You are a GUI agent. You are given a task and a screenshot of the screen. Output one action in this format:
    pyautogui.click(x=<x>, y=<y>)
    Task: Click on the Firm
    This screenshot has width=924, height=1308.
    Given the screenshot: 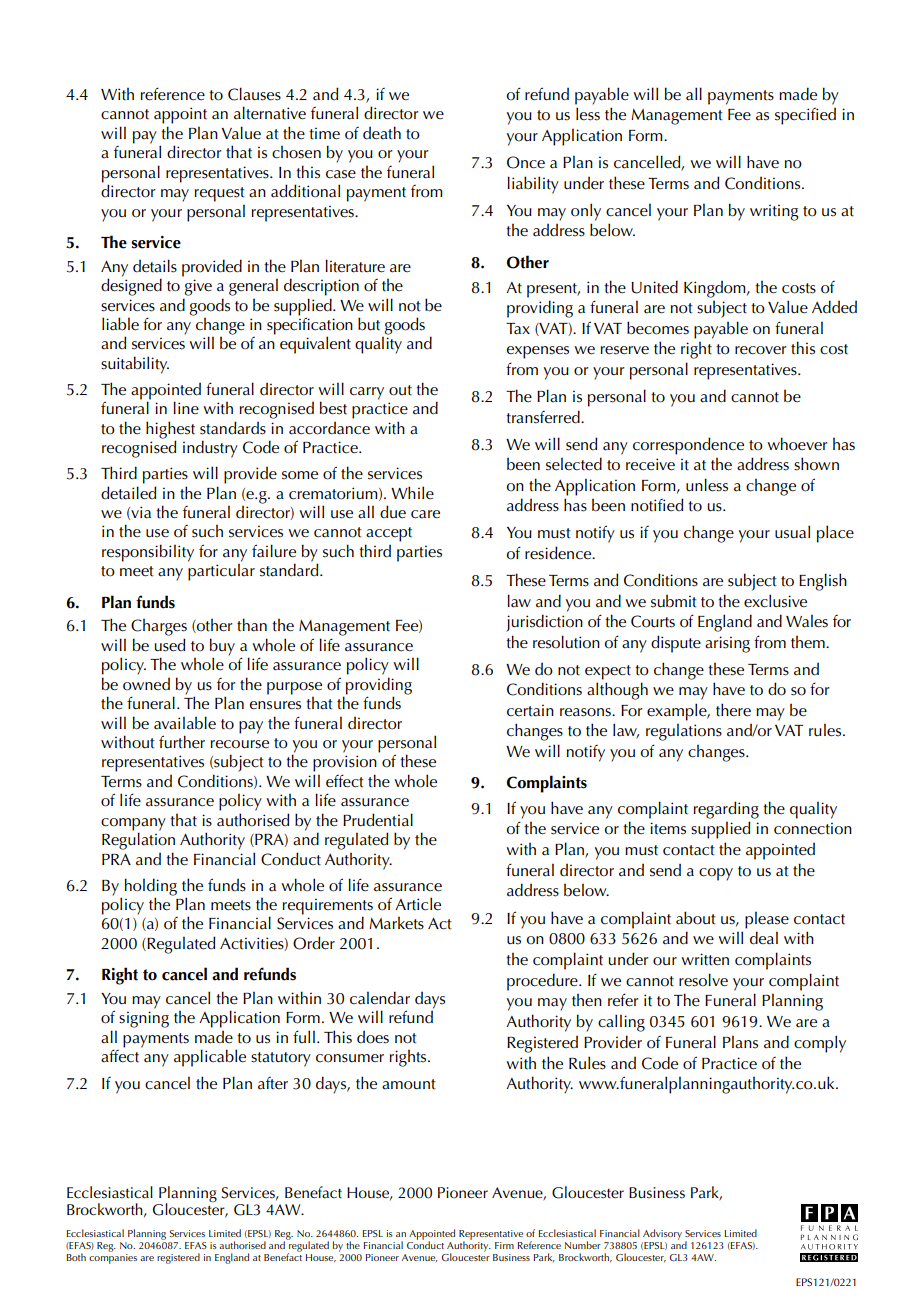 What is the action you would take?
    pyautogui.click(x=504, y=1245)
